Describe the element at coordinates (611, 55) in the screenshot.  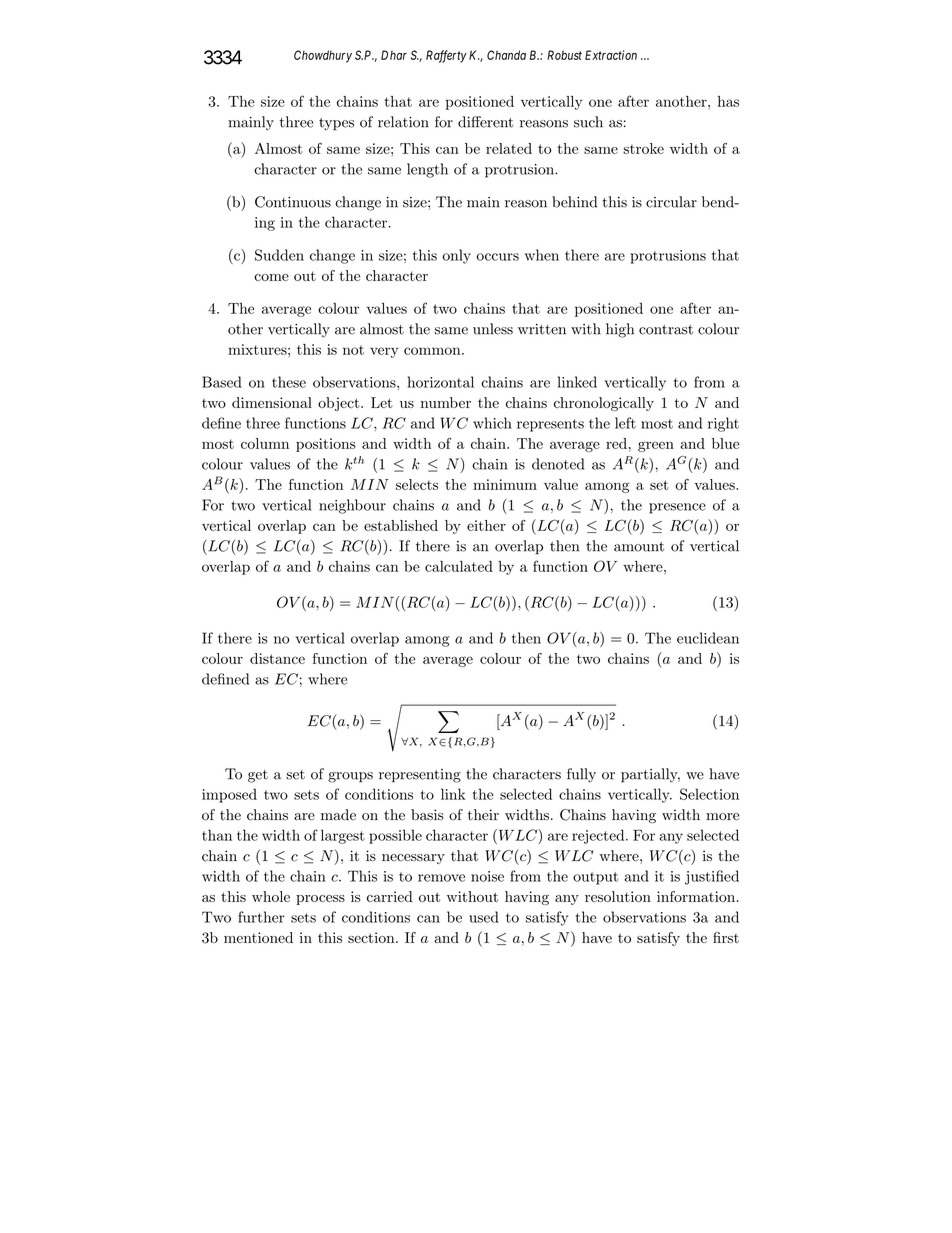
I see `Extraction` at that location.
